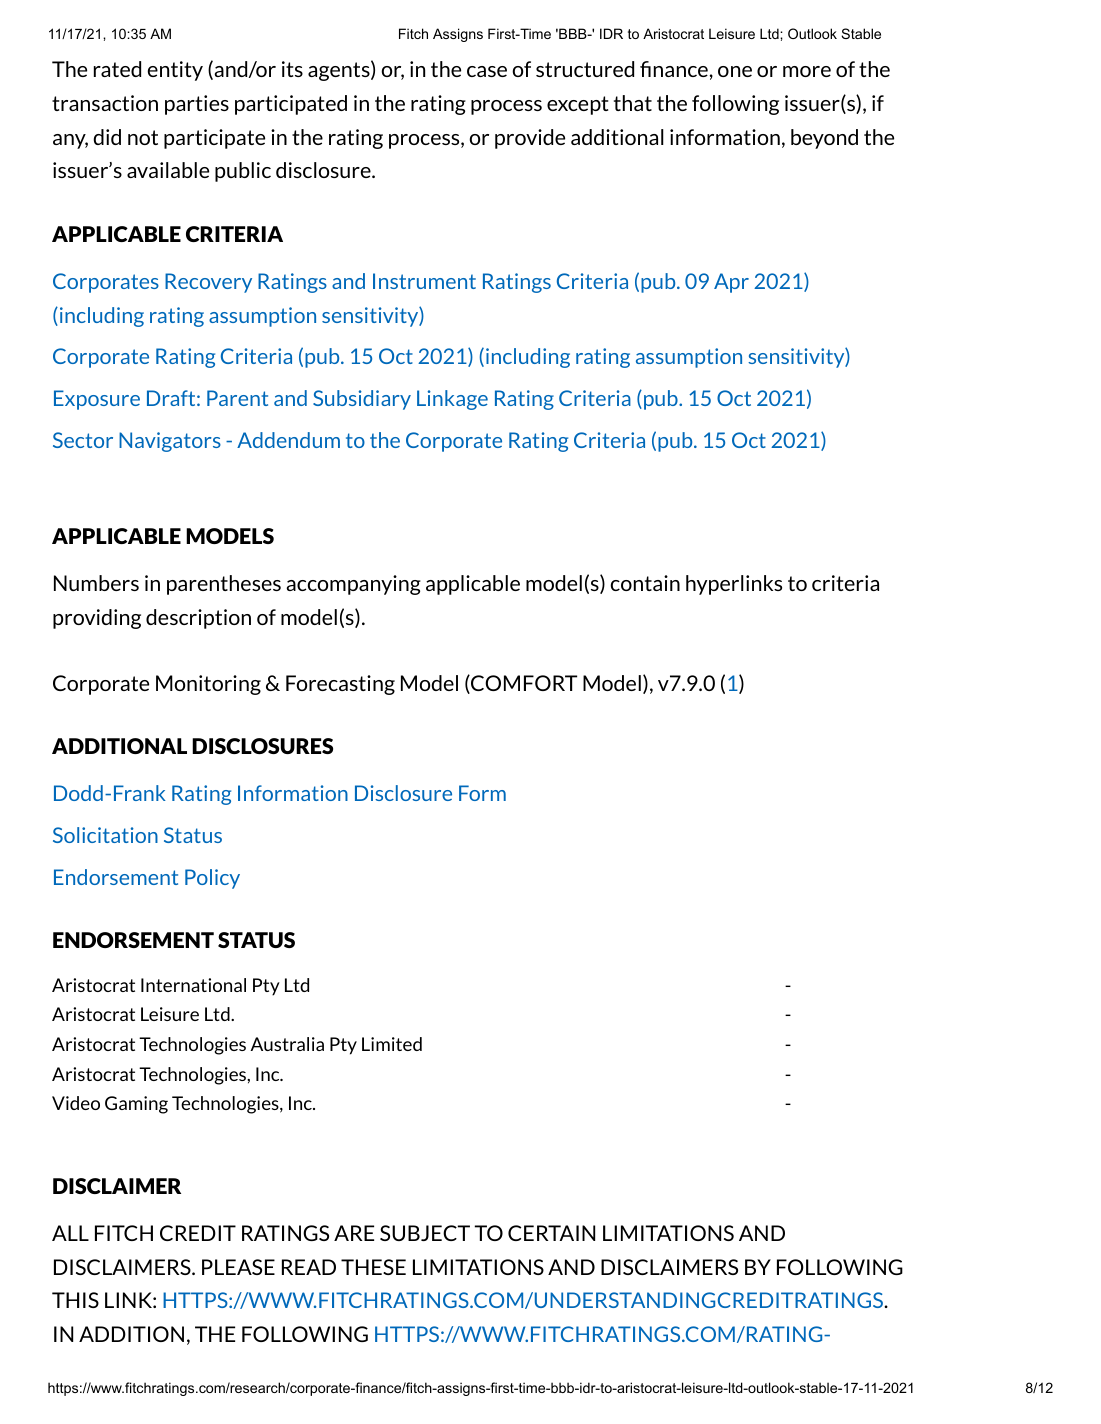 The image size is (1101, 1424). What do you see at coordinates (238, 1267) in the screenshot?
I see `PLEASE` at bounding box center [238, 1267].
